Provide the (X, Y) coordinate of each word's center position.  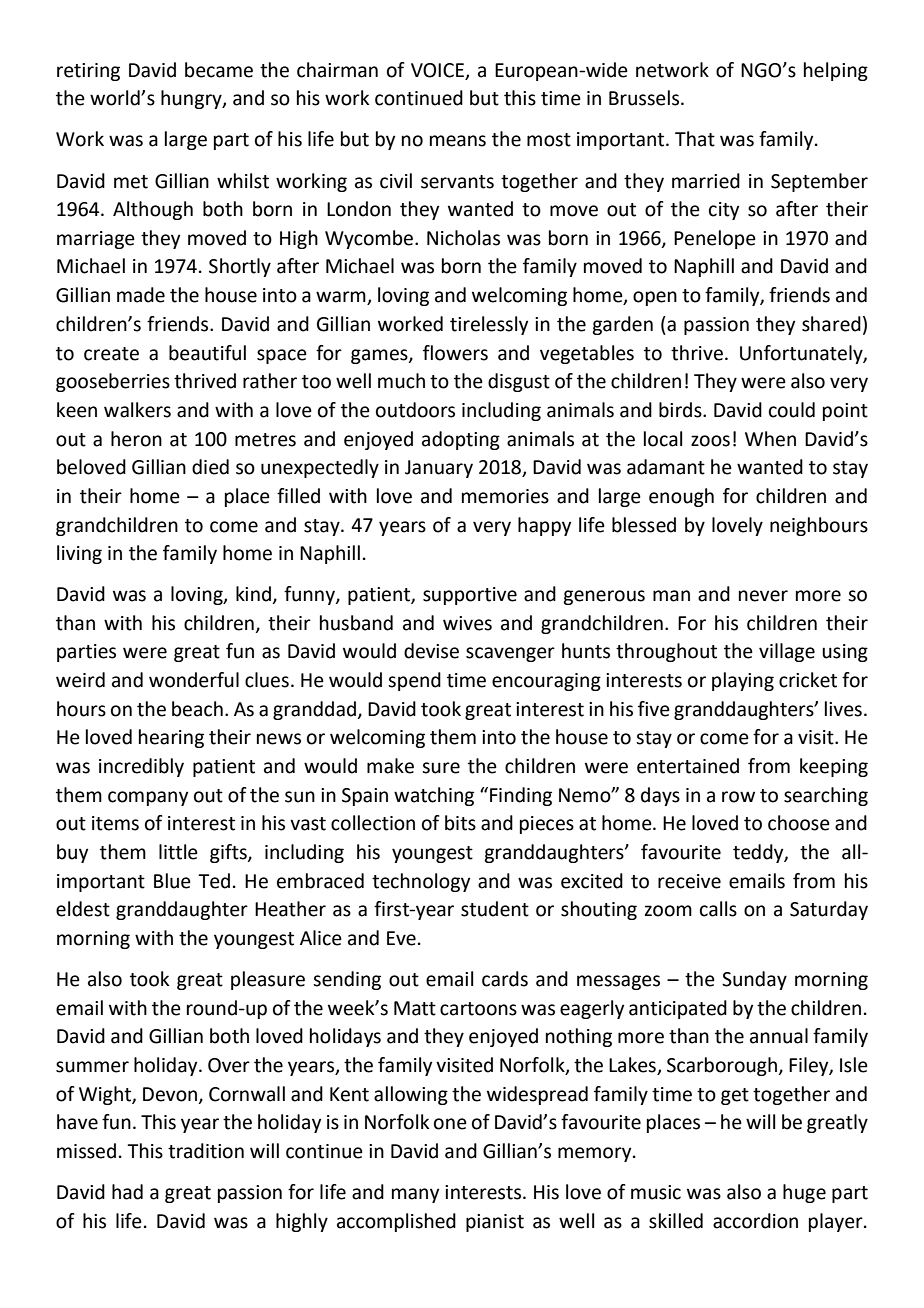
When (770, 439)
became (219, 70)
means (458, 141)
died (210, 467)
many (415, 1195)
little (178, 852)
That (695, 139)
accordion (755, 1221)
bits (460, 823)
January (439, 469)
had (127, 1192)
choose (799, 823)
